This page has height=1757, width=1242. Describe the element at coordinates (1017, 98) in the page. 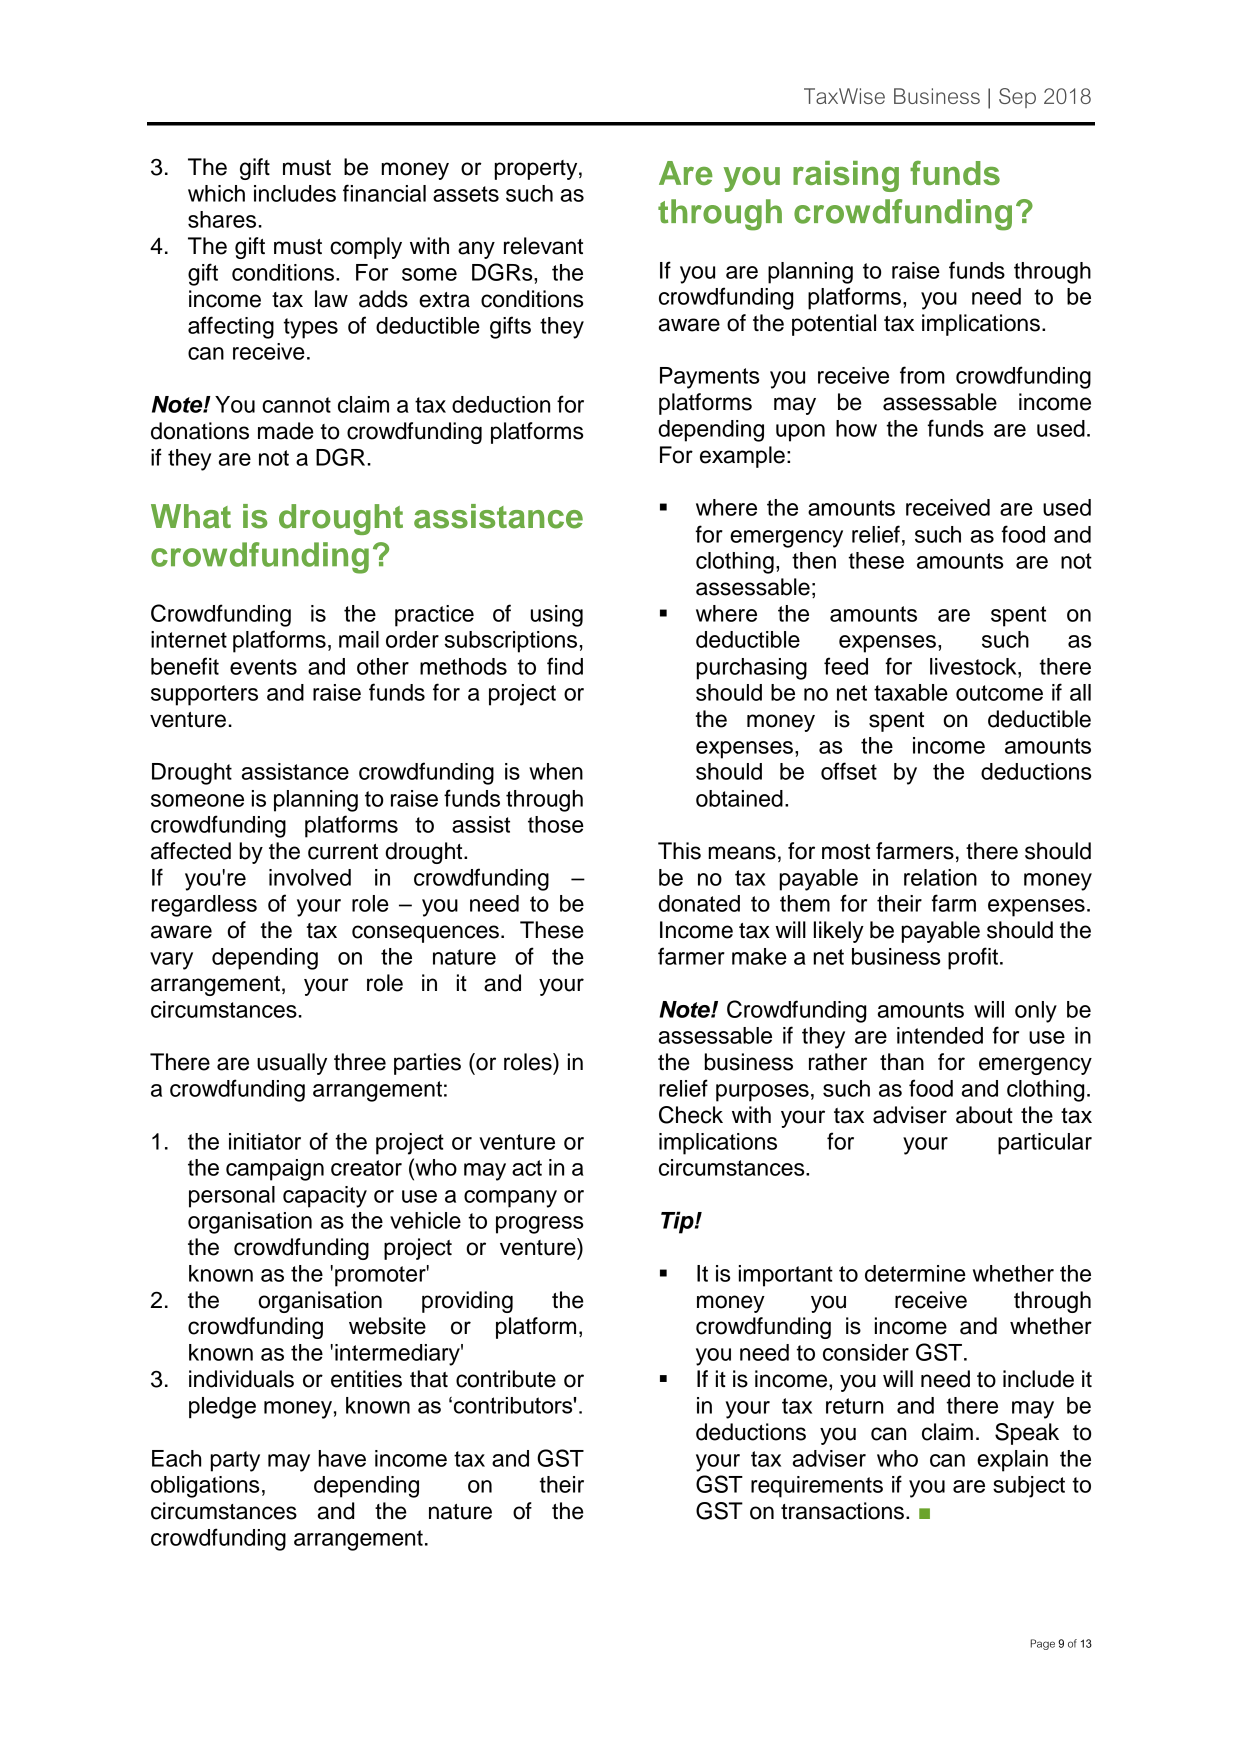

I see `Sep` at that location.
